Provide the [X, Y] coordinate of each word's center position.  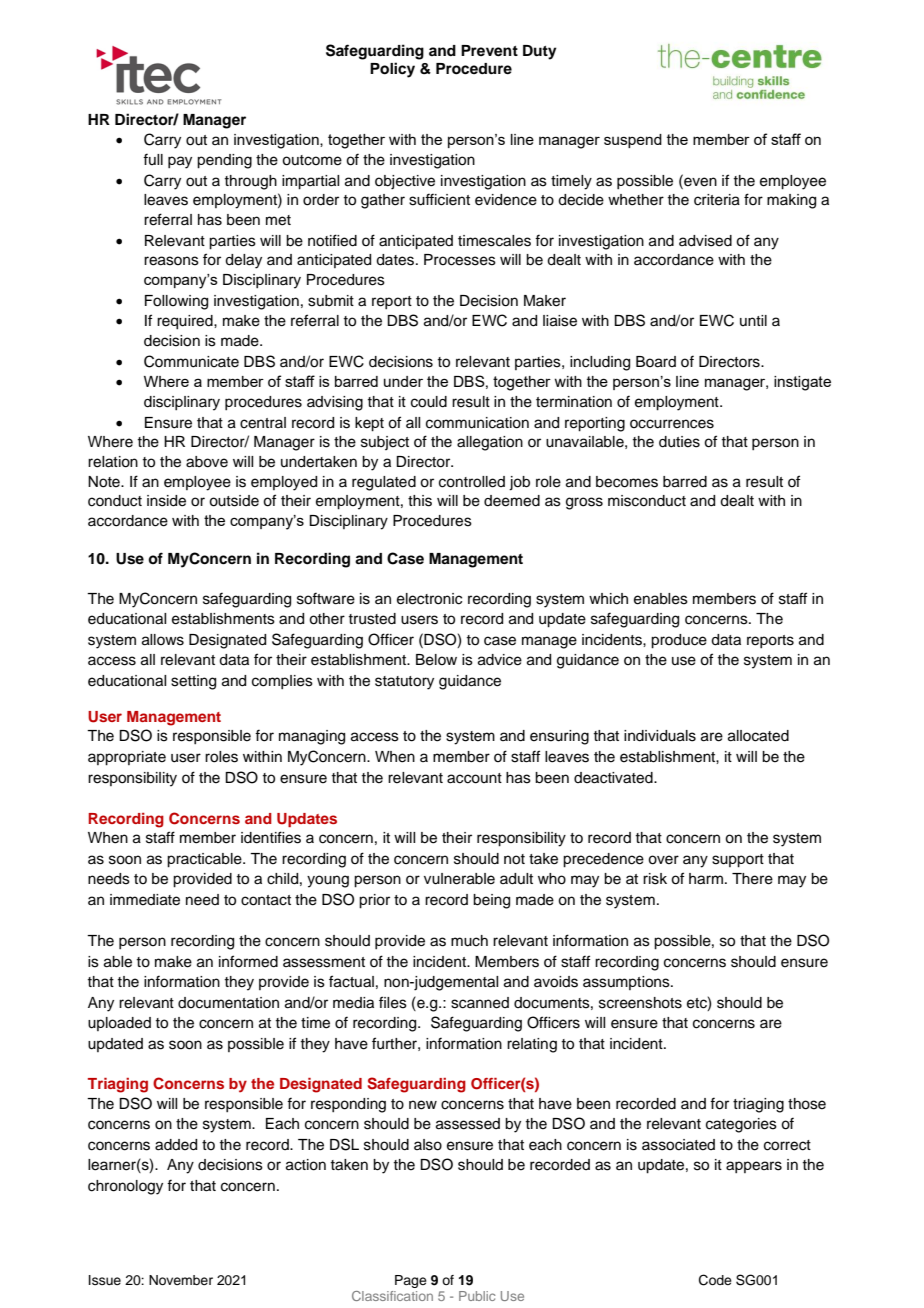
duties [679, 442]
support [738, 861]
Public [477, 1296]
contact [266, 900]
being [491, 901]
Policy [392, 70]
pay [180, 162]
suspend [633, 141]
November [181, 1280]
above [207, 462]
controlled [472, 482]
